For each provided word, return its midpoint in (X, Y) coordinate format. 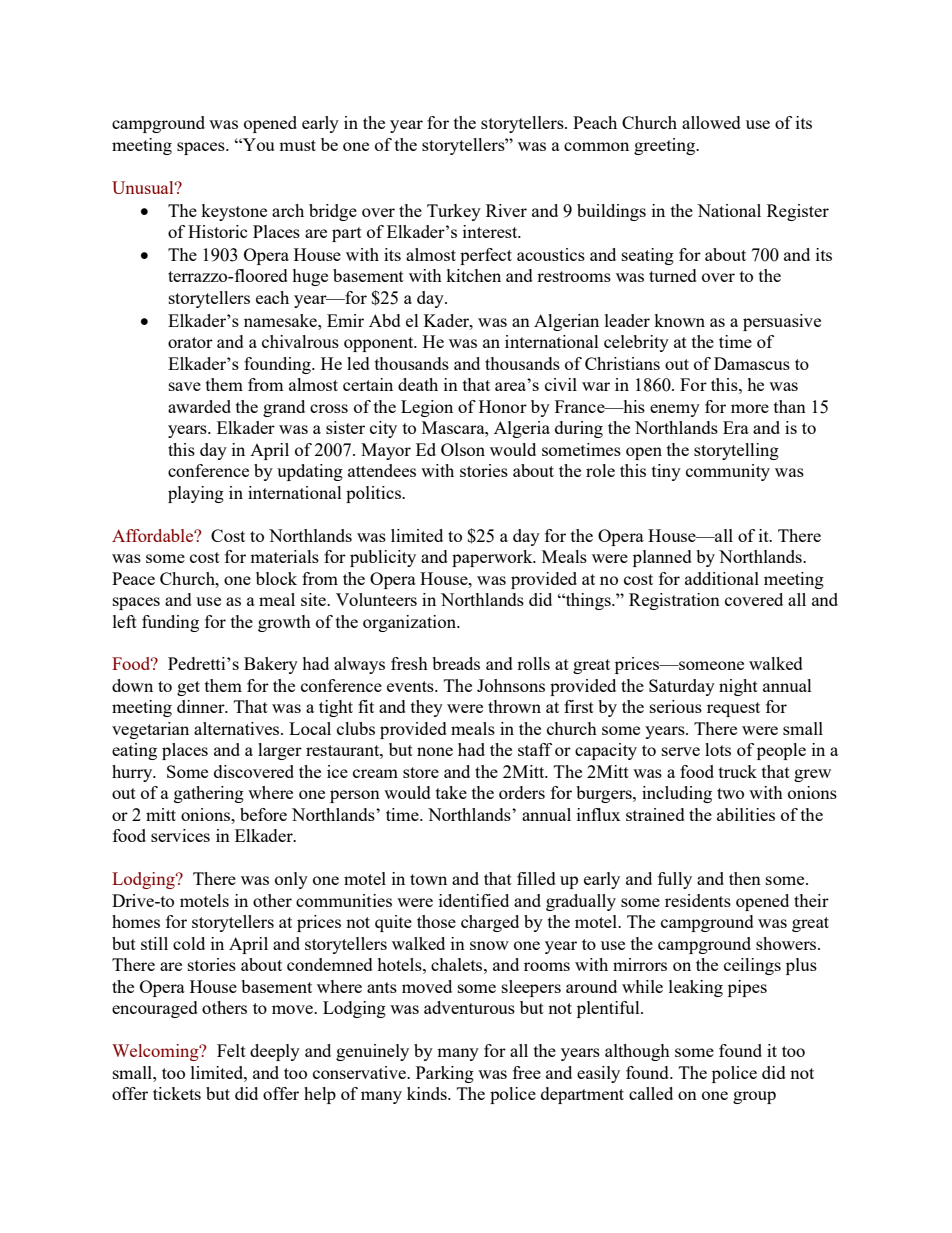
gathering (209, 794)
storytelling (736, 451)
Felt (231, 1050)
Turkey (454, 212)
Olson (463, 449)
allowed (711, 122)
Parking (445, 1074)
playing (196, 494)
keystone (234, 212)
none (435, 751)
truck (738, 771)
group (754, 1097)
